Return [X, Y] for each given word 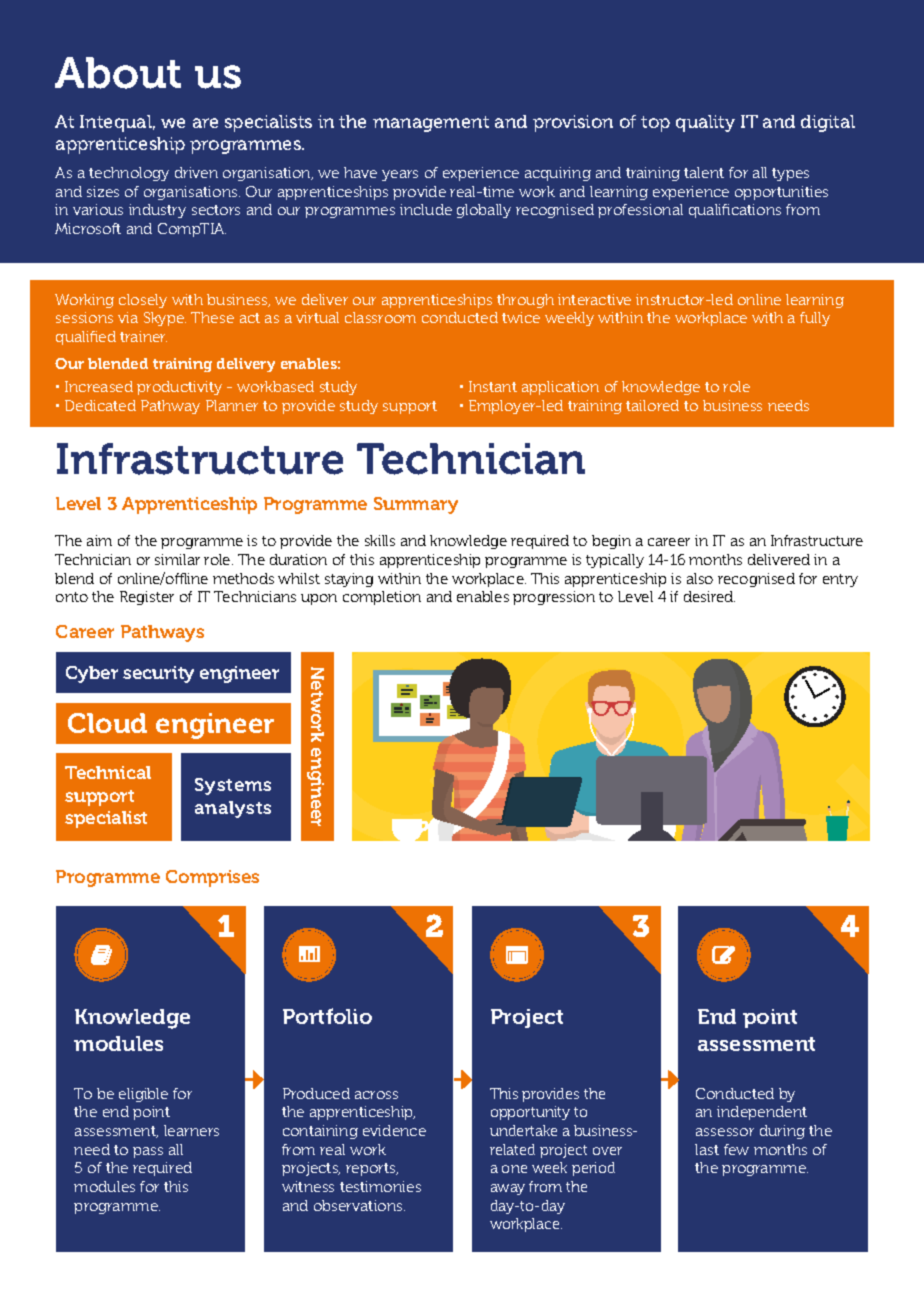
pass [148, 1152]
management [431, 124]
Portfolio [327, 1016]
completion [382, 598]
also [700, 578]
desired [709, 596]
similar [177, 559]
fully [815, 319]
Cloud [107, 723]
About [118, 73]
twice [521, 317]
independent [762, 1113]
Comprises [212, 878]
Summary [416, 505]
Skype [165, 319]
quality [705, 123]
